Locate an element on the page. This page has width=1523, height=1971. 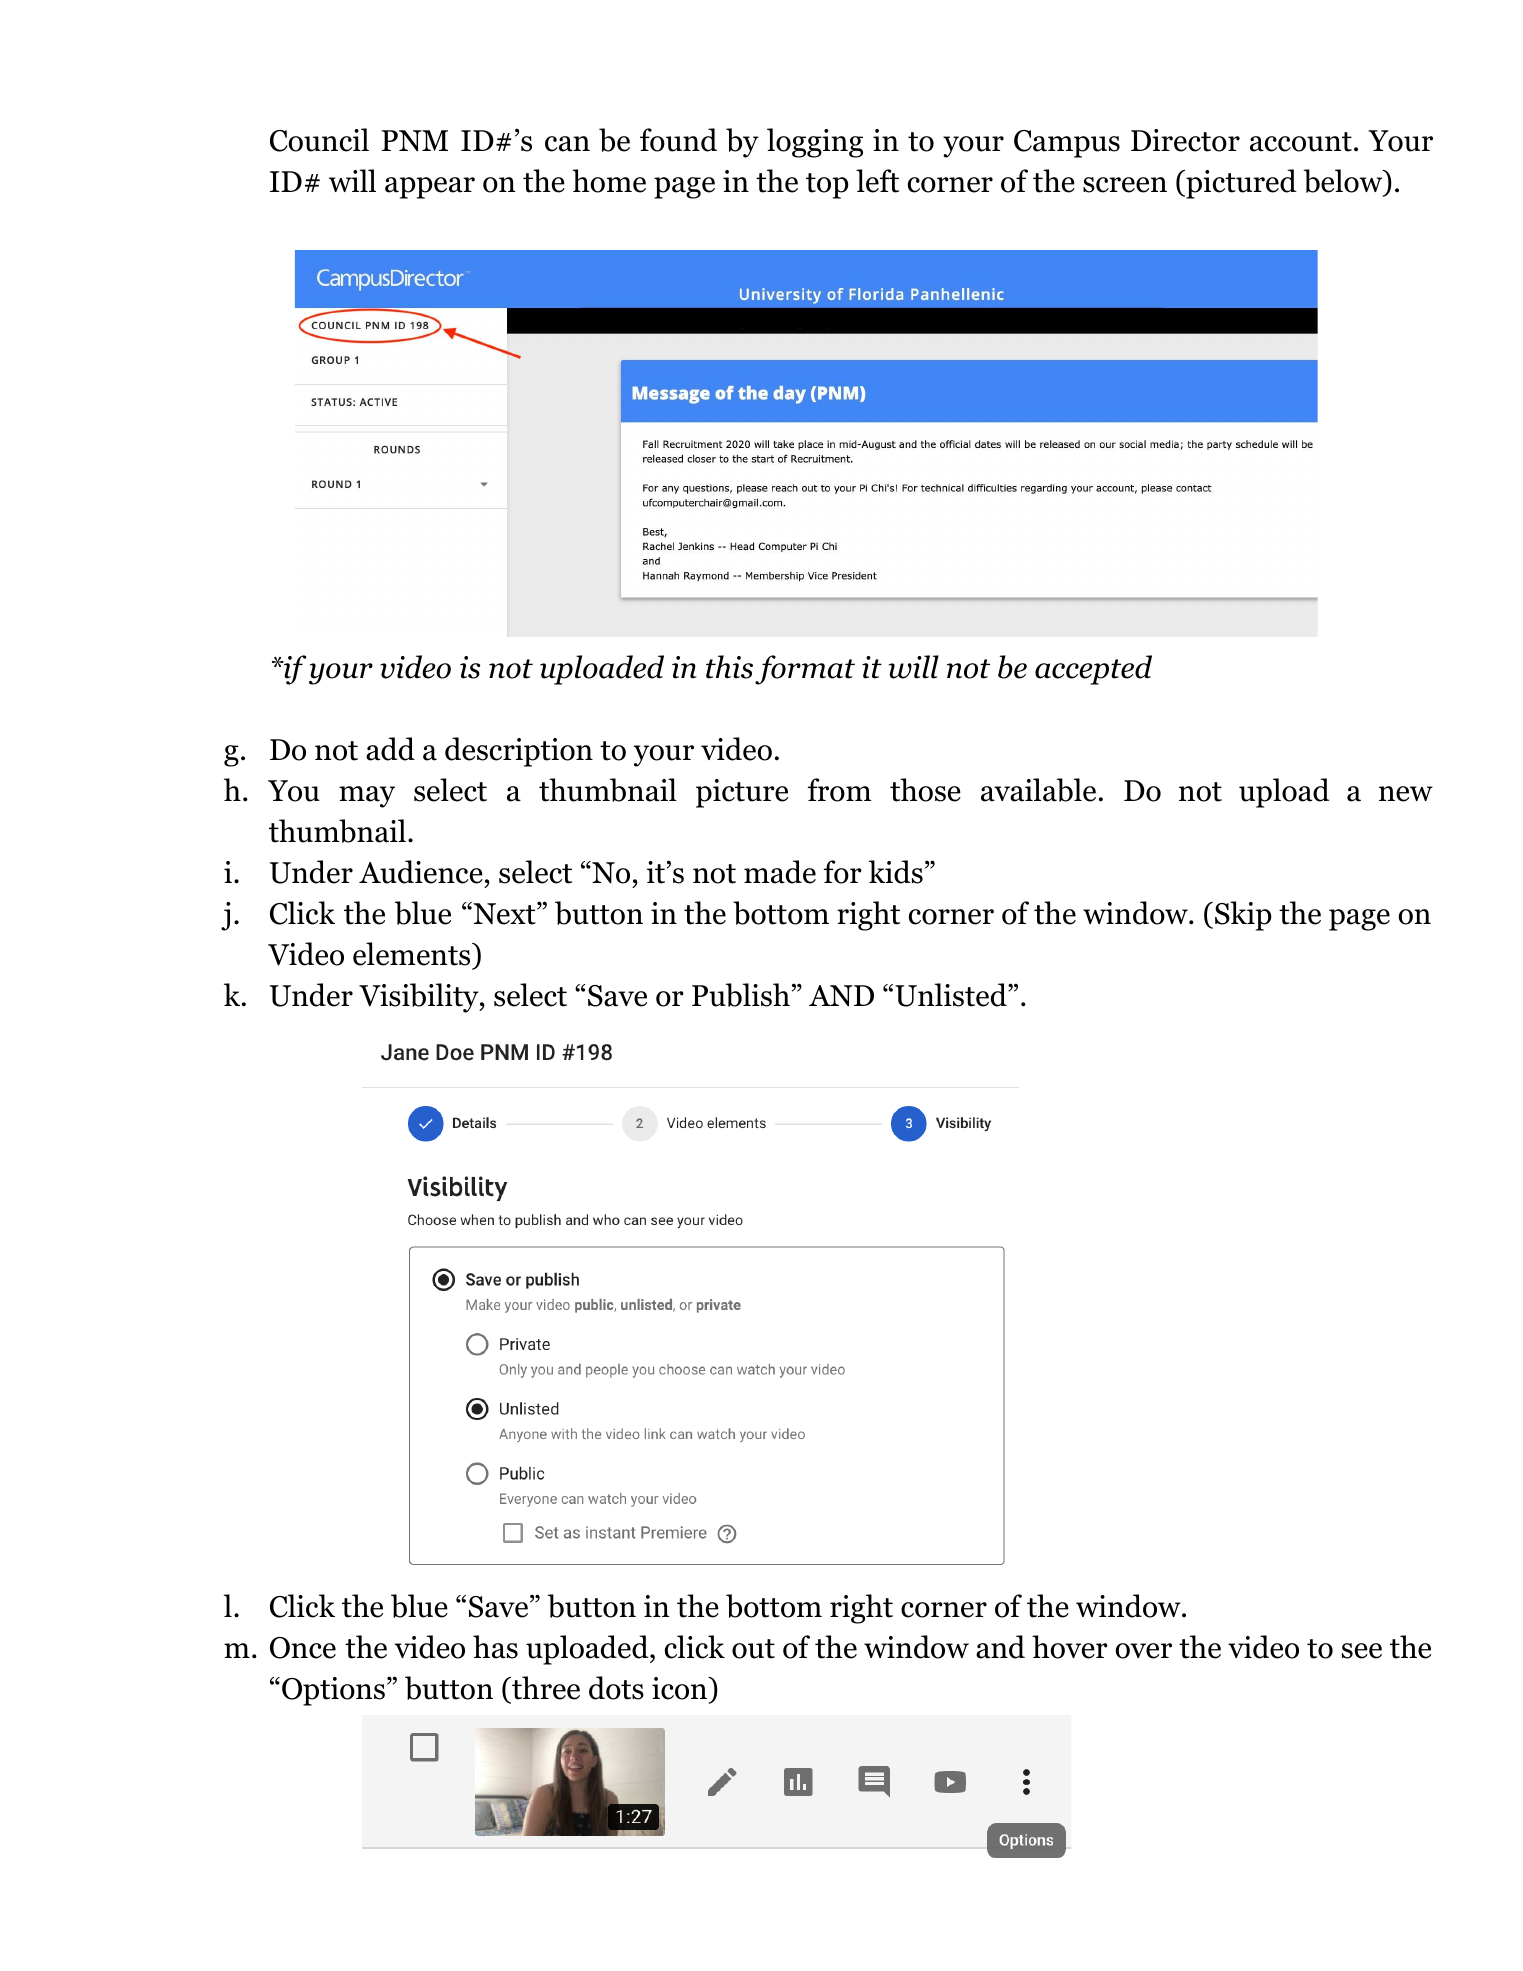
out is located at coordinates (753, 1649).
